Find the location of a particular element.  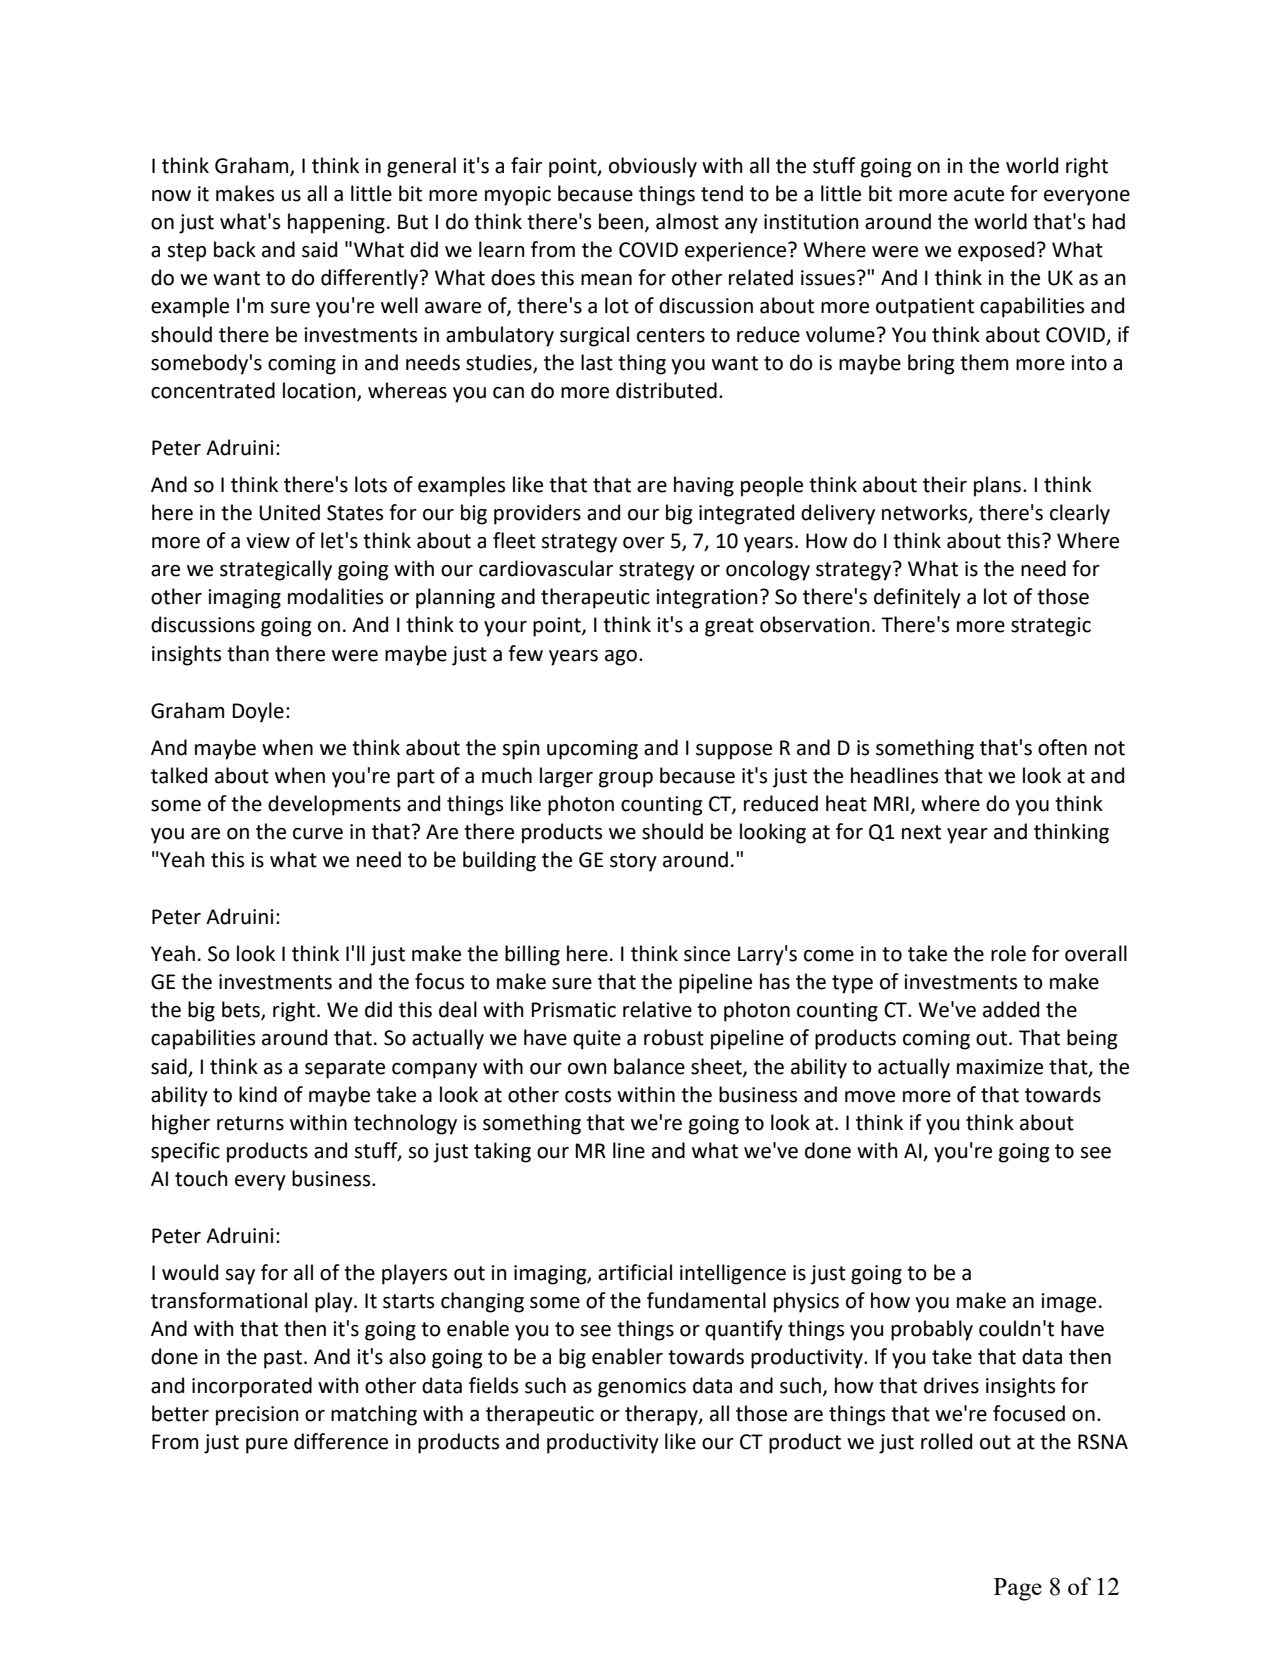

pure is located at coordinates (267, 1446).
